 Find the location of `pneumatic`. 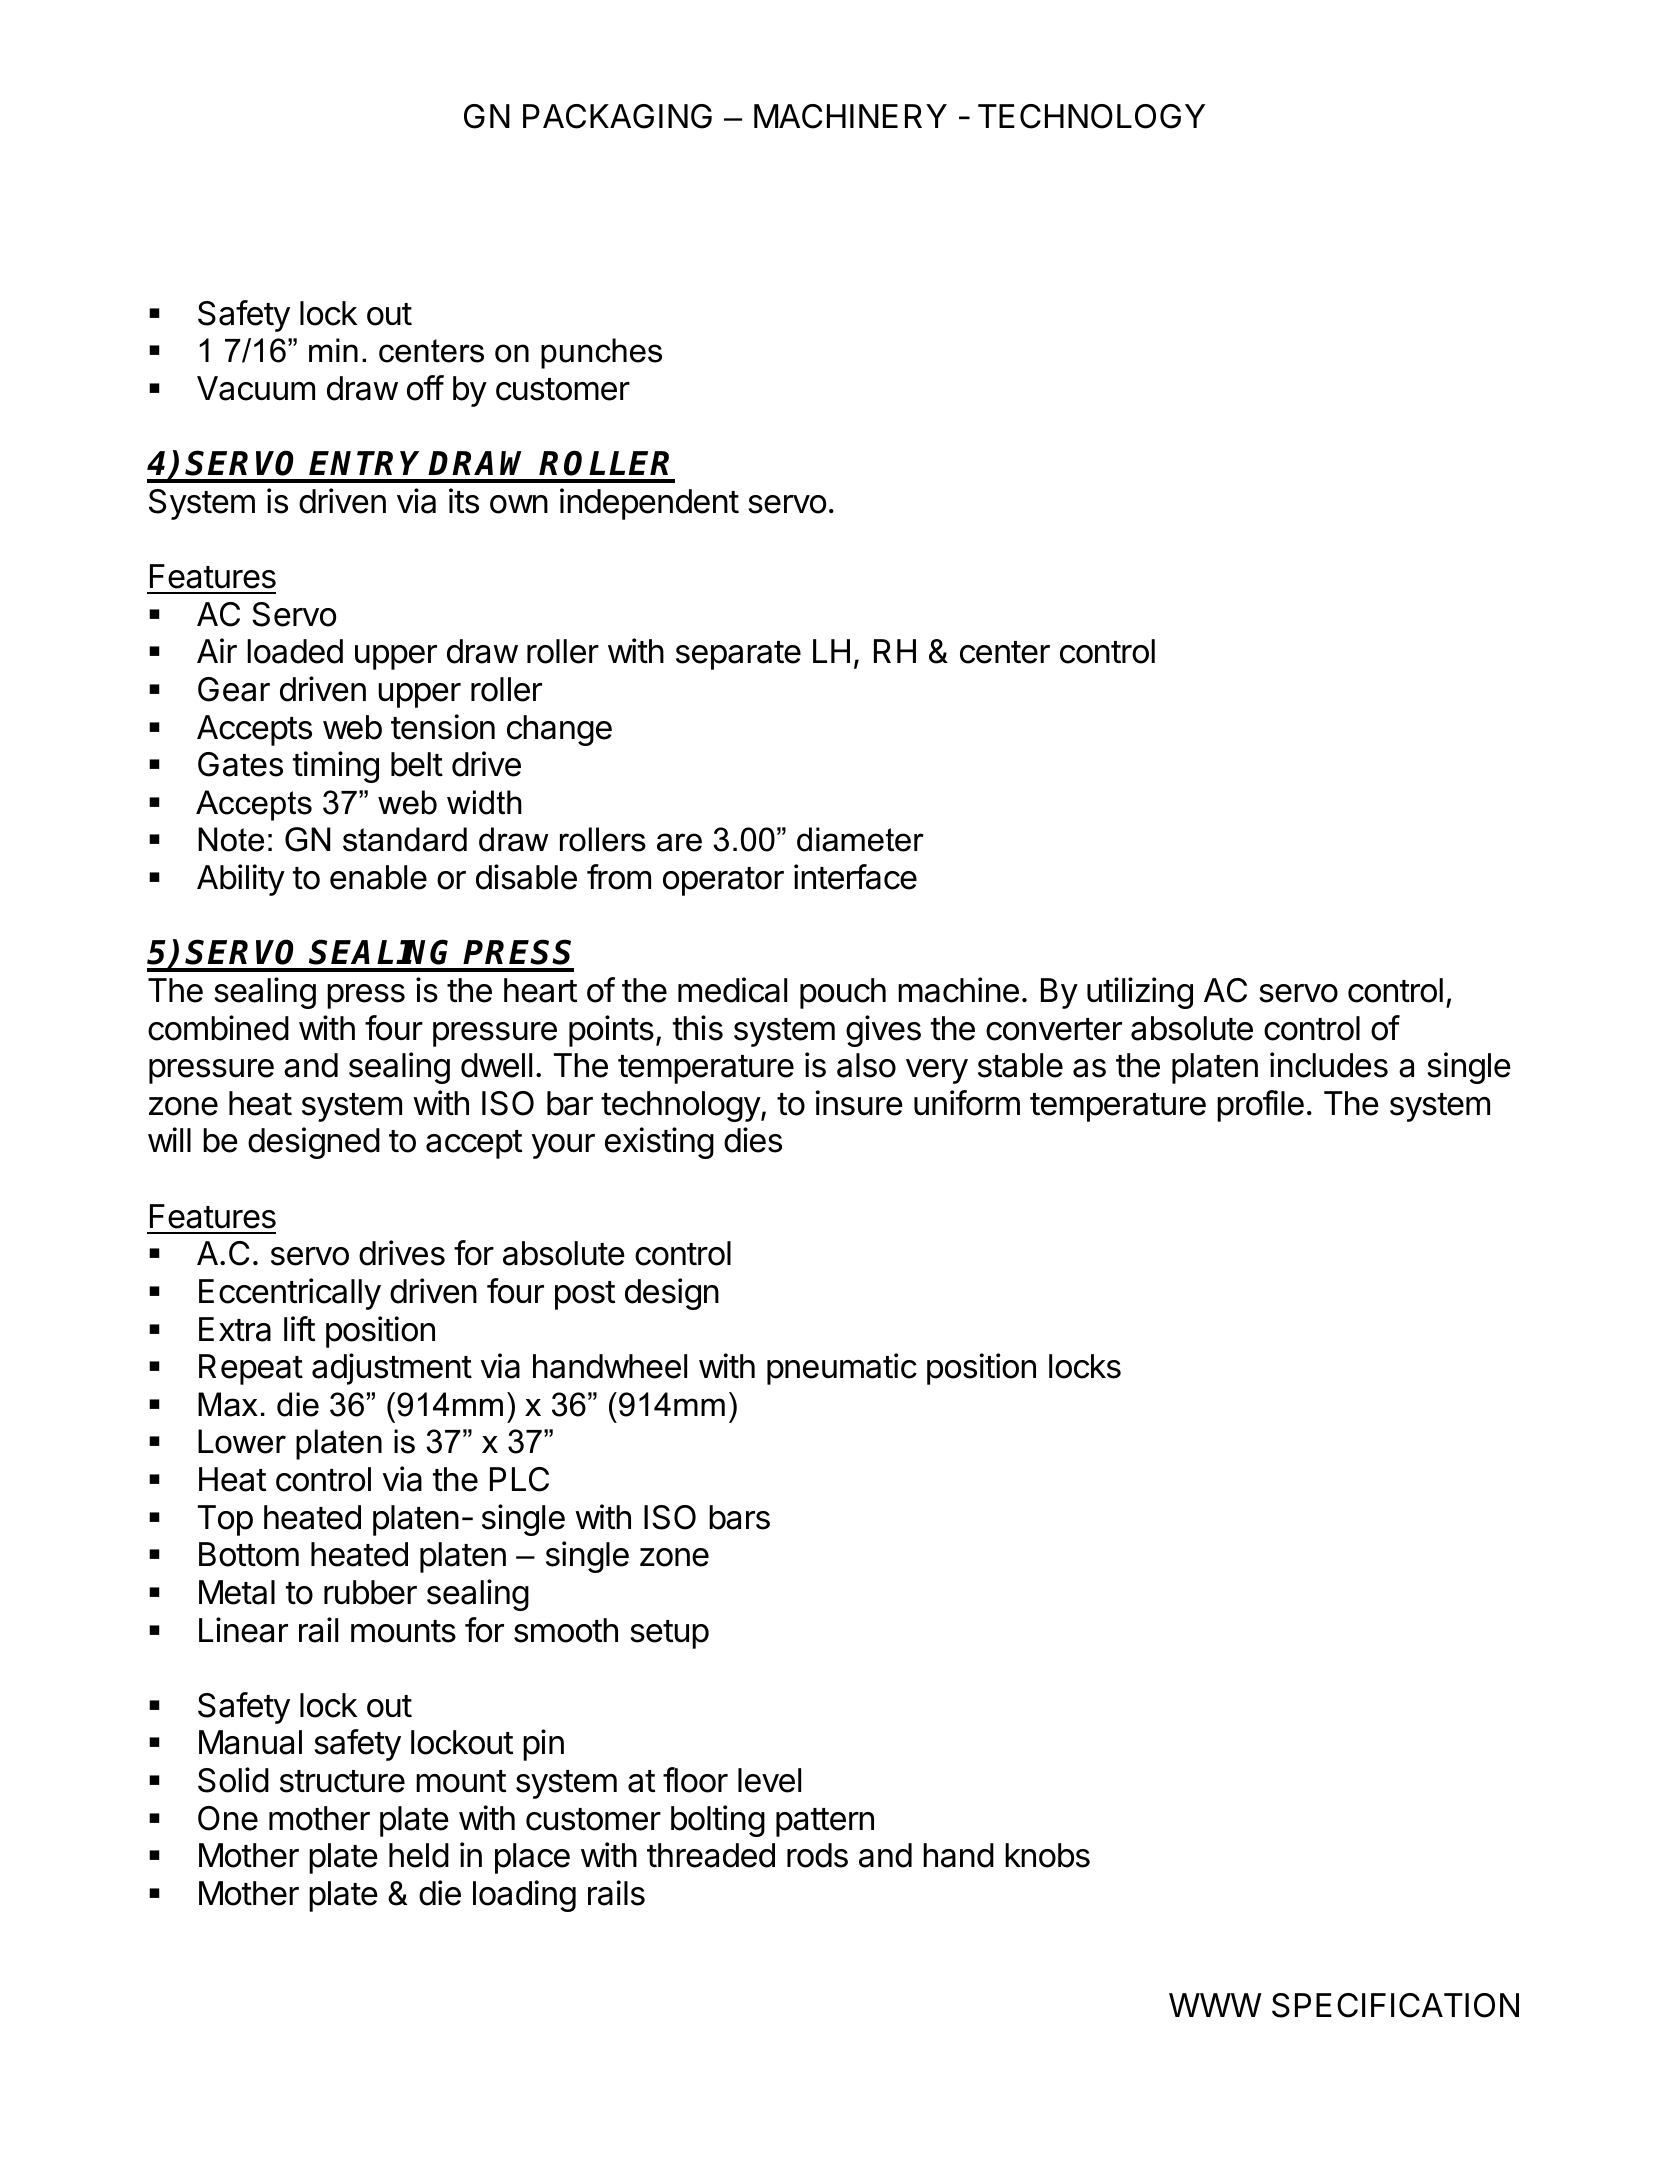

pneumatic is located at coordinates (842, 1369).
